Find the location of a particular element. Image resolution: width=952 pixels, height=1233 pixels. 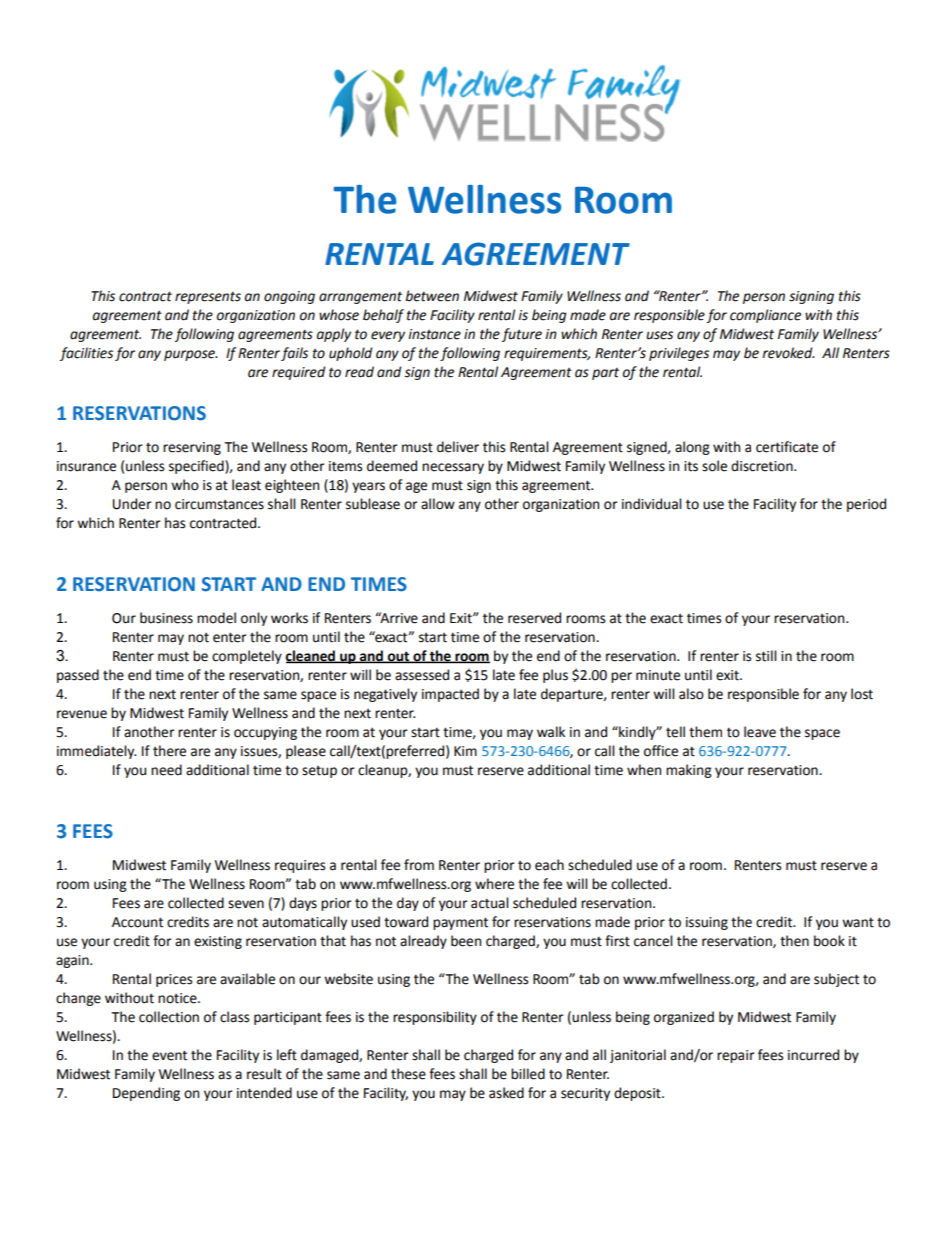

where is located at coordinates (494, 884).
